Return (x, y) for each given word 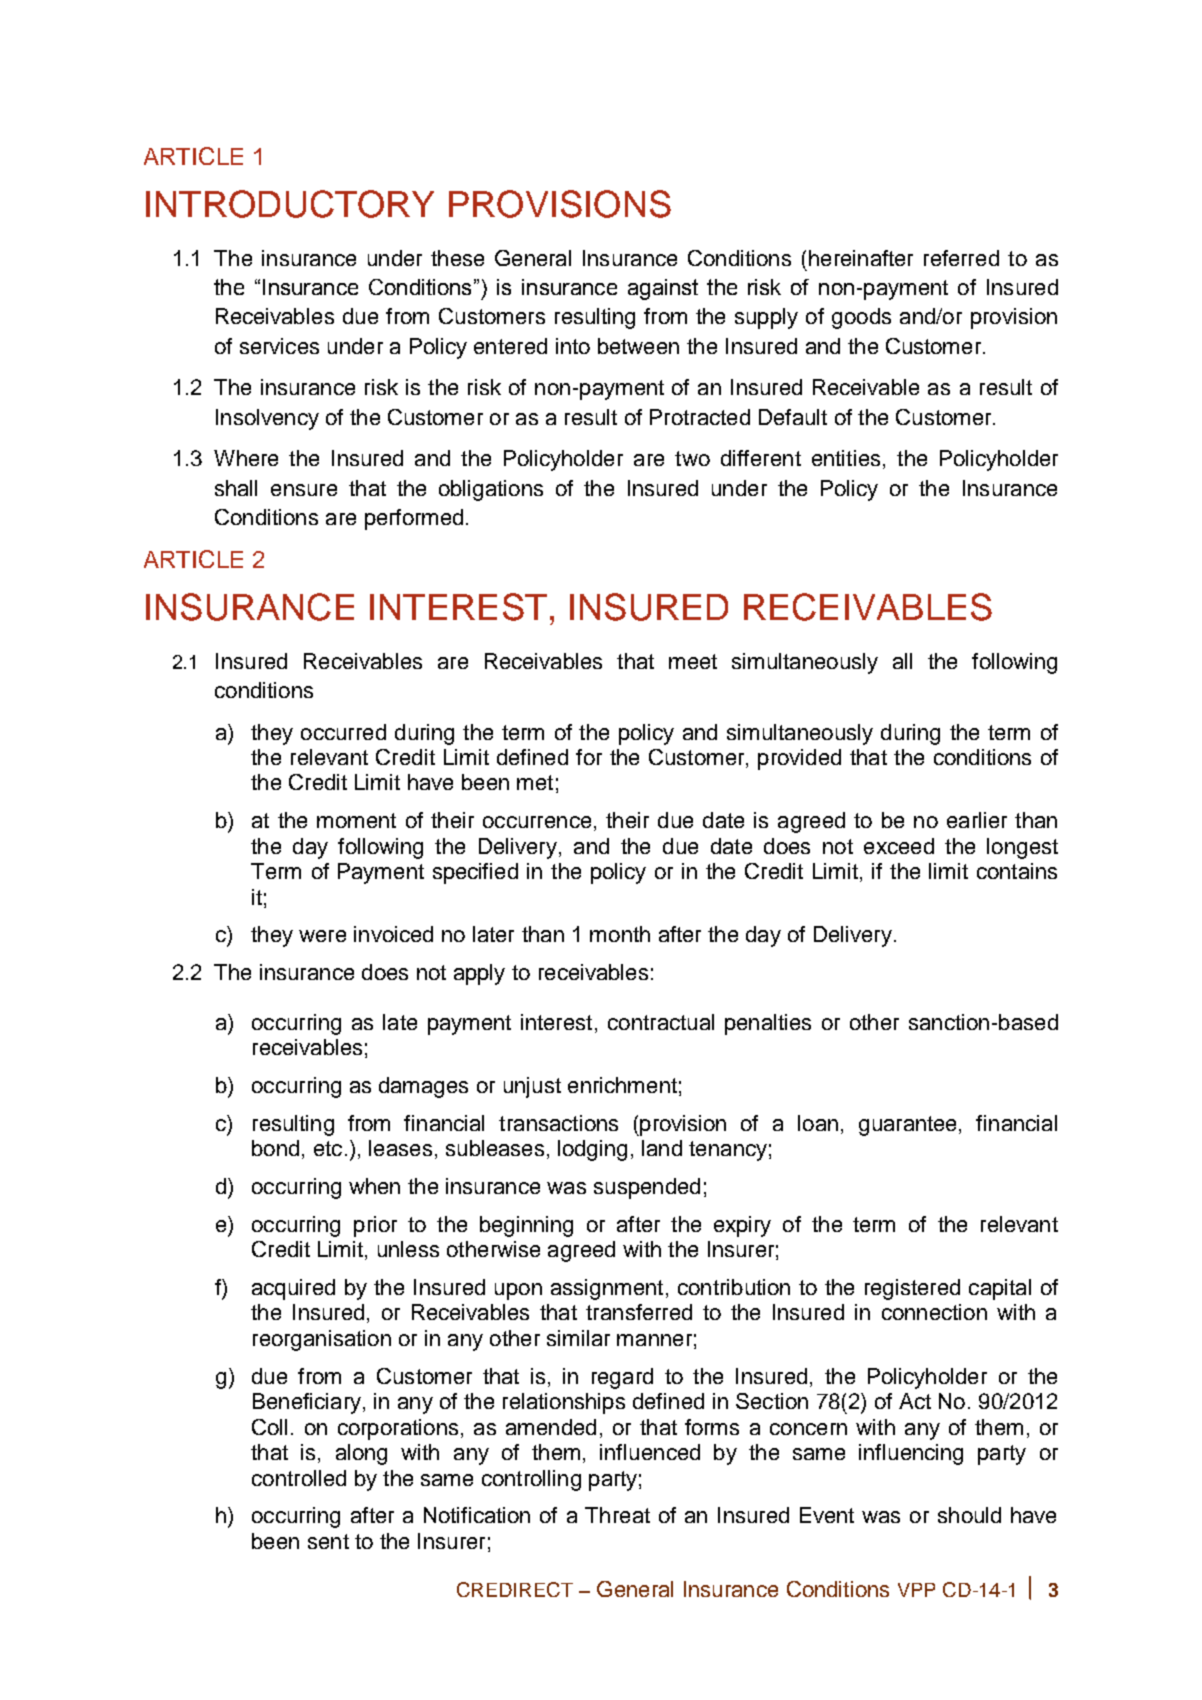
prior (375, 1226)
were (322, 936)
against (663, 289)
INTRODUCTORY (290, 204)
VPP (916, 1590)
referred (961, 258)
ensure (304, 490)
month (620, 934)
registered (912, 1289)
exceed (899, 846)
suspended (647, 1188)
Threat (617, 1515)
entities (846, 458)
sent (328, 1541)
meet (693, 661)
